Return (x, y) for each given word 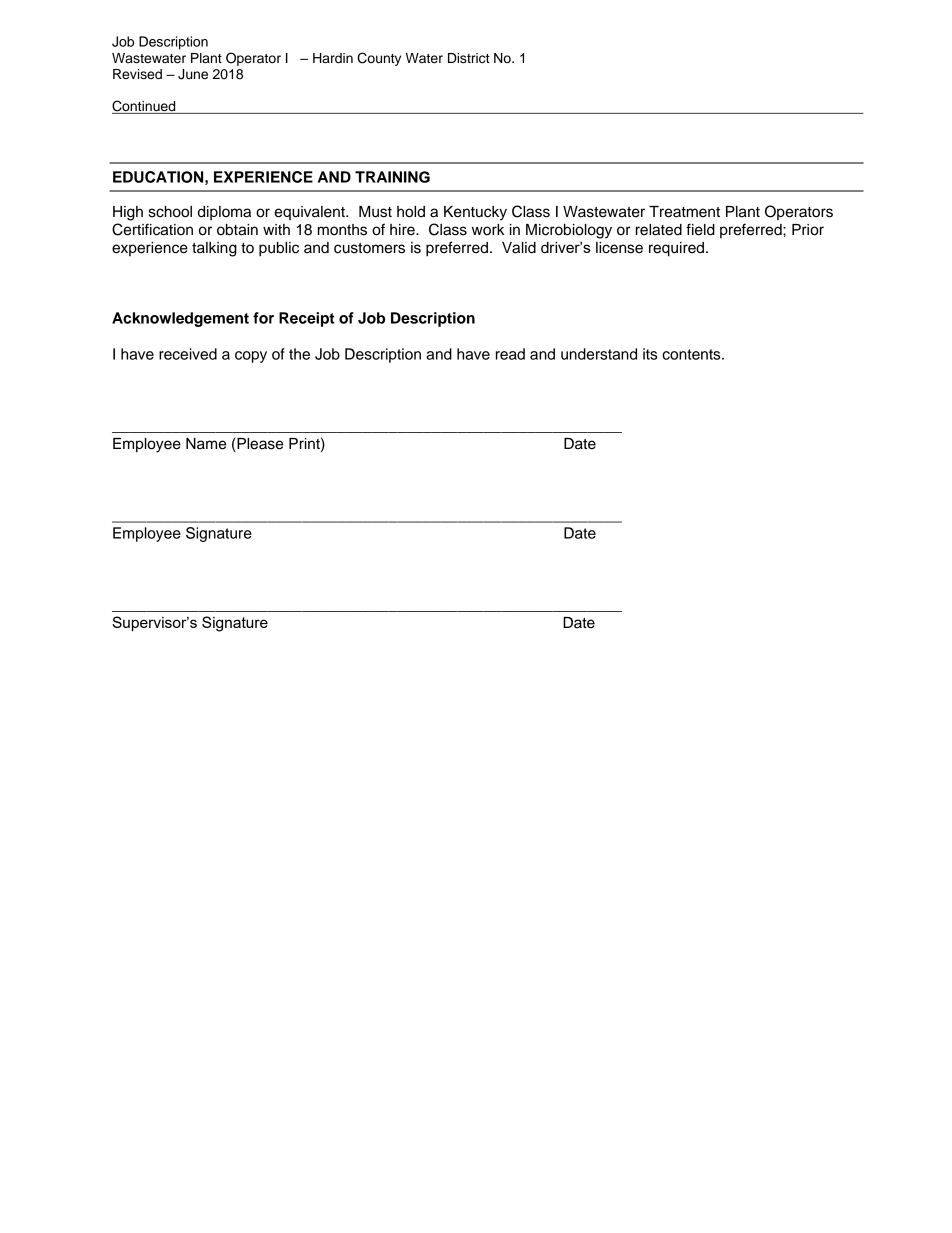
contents (692, 354)
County (379, 59)
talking (214, 249)
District (469, 58)
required (678, 249)
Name (206, 444)
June (193, 74)
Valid (519, 248)
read (510, 354)
